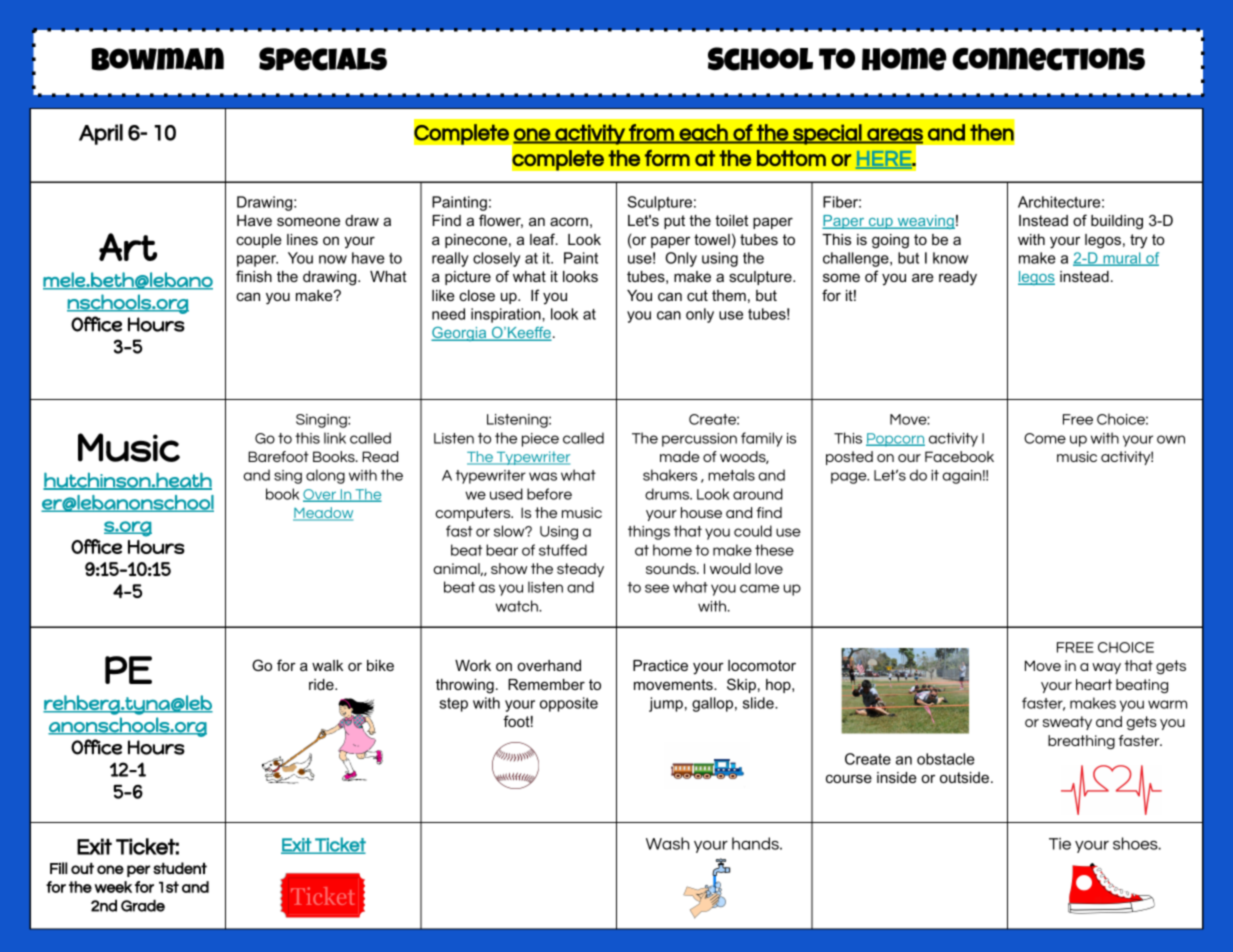  Describe the element at coordinates (507, 315) in the page. I see `inspiration` at that location.
